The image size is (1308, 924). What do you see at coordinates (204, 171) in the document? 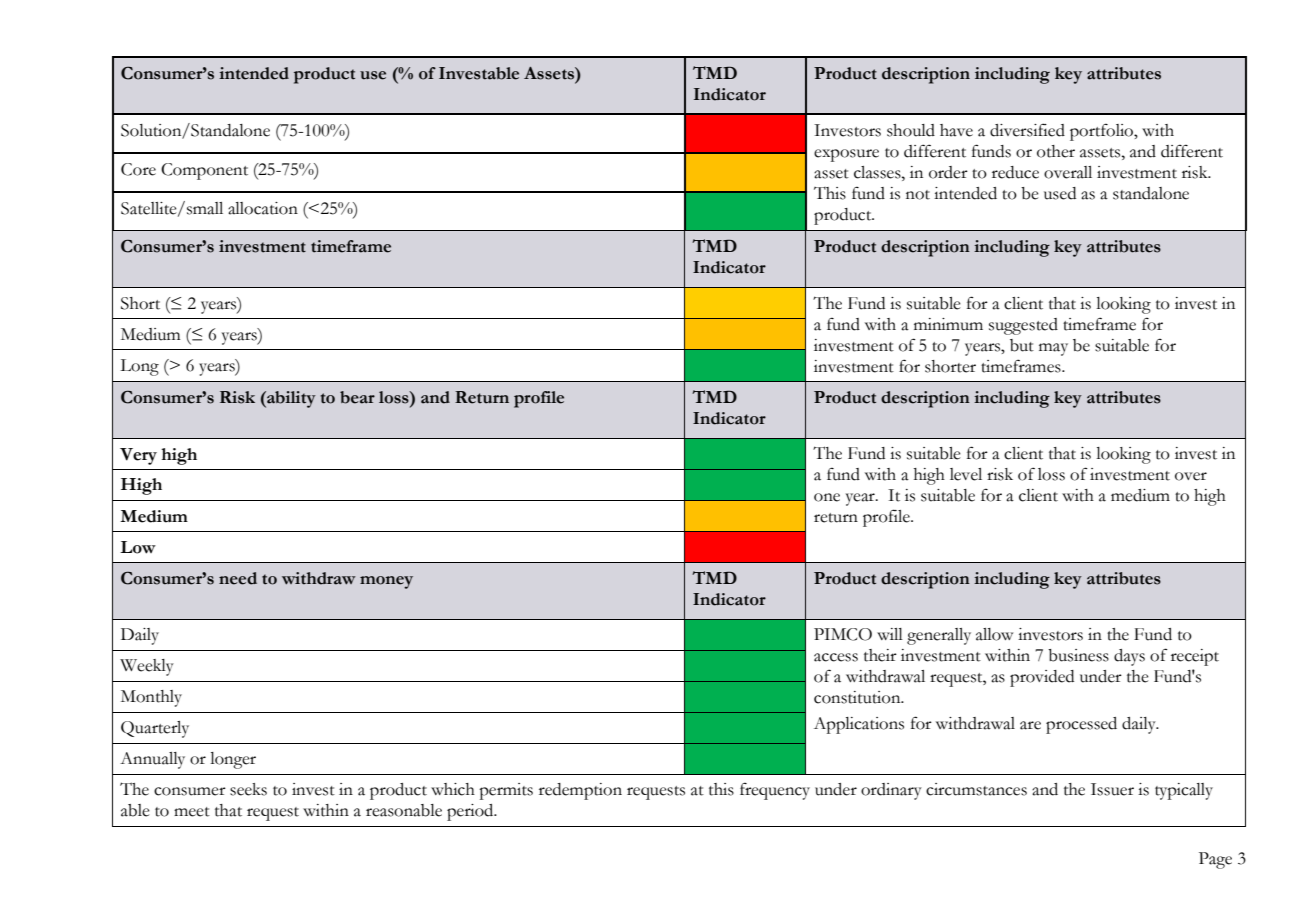
I see `Component` at bounding box center [204, 171].
